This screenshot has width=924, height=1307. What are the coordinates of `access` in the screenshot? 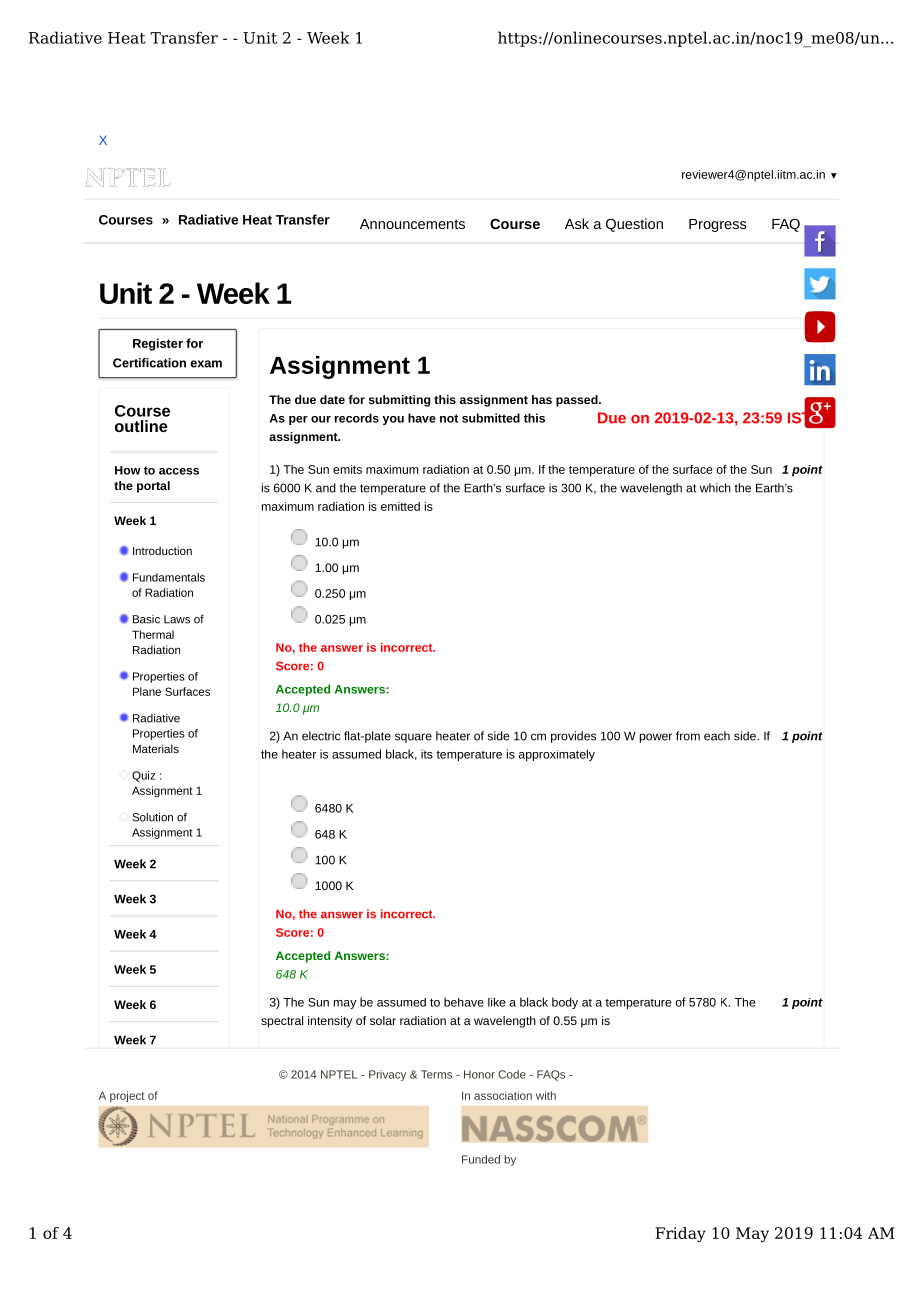 It's located at (179, 471).
